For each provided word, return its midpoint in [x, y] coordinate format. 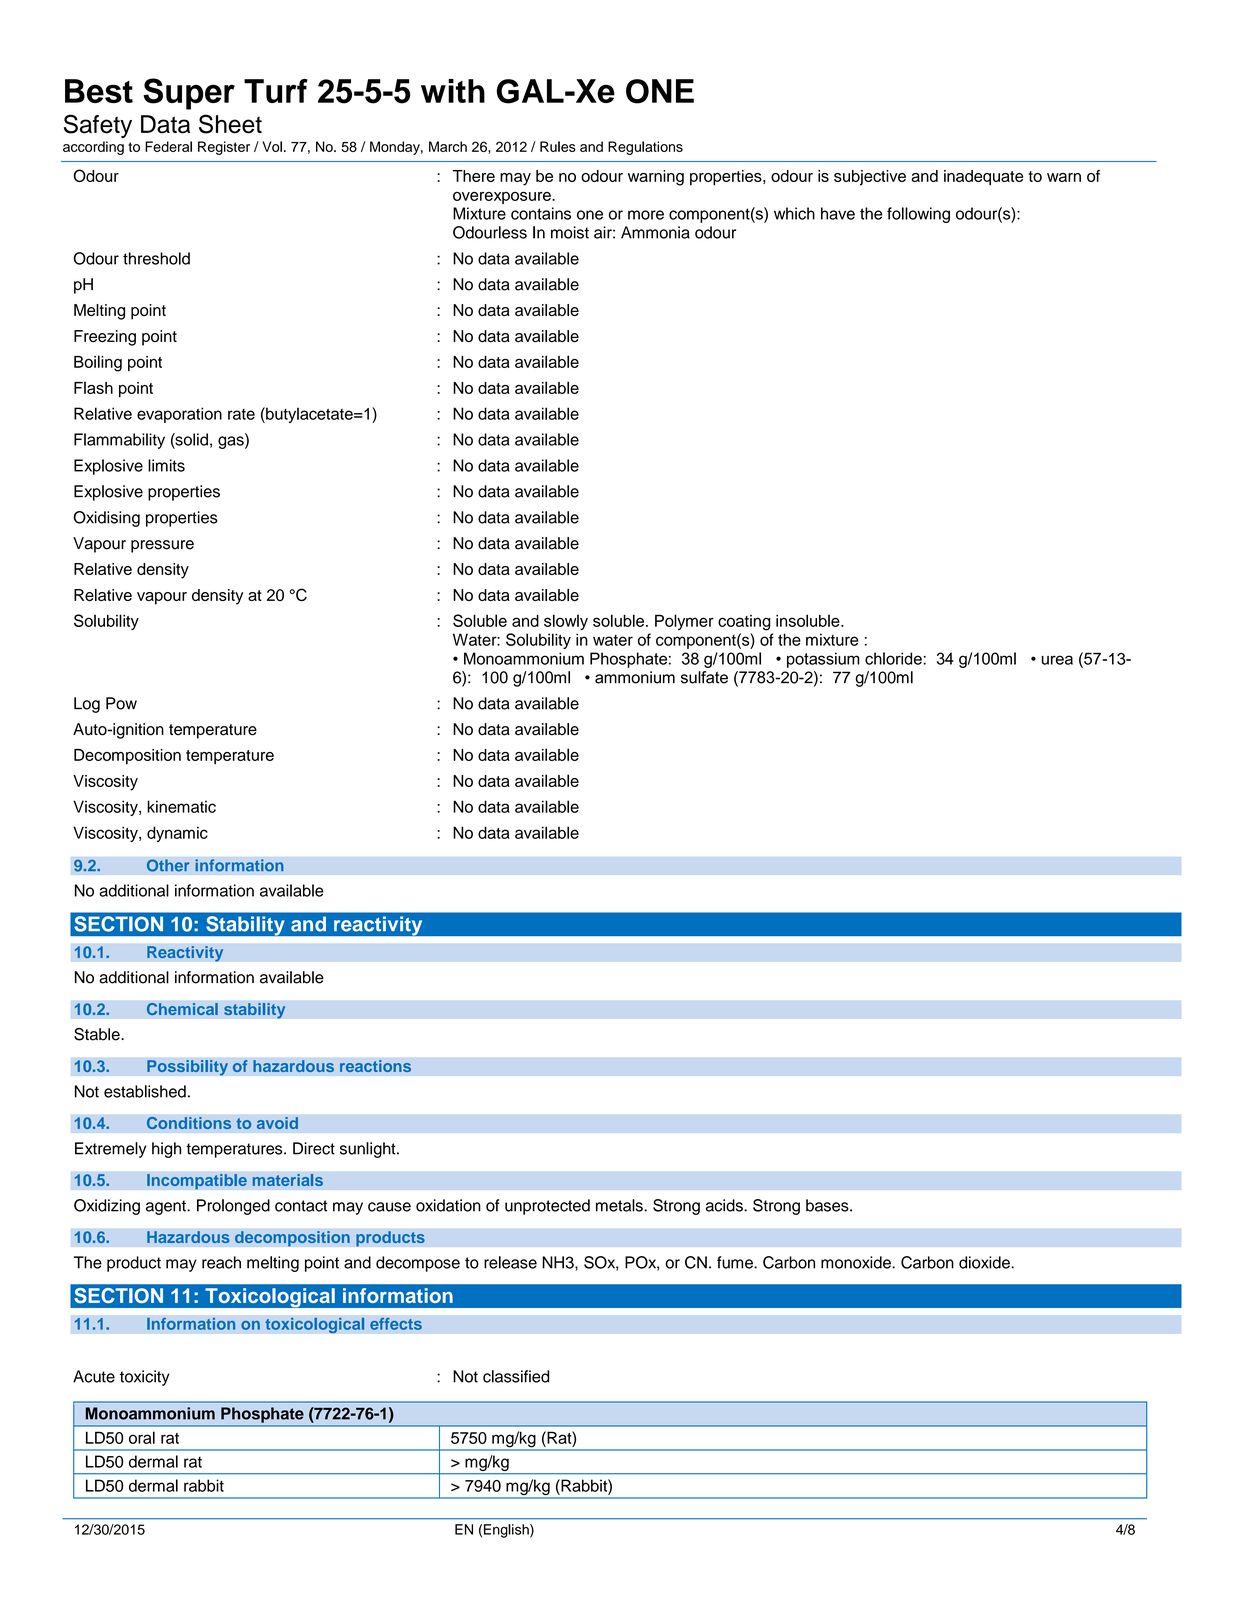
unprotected [547, 1207]
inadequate [983, 178]
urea [1057, 660]
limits [166, 465]
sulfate [704, 677]
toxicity [145, 1378]
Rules [558, 146]
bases [828, 1205]
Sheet [230, 124]
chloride [894, 658]
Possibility [187, 1068]
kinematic [181, 806]
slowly [566, 622]
